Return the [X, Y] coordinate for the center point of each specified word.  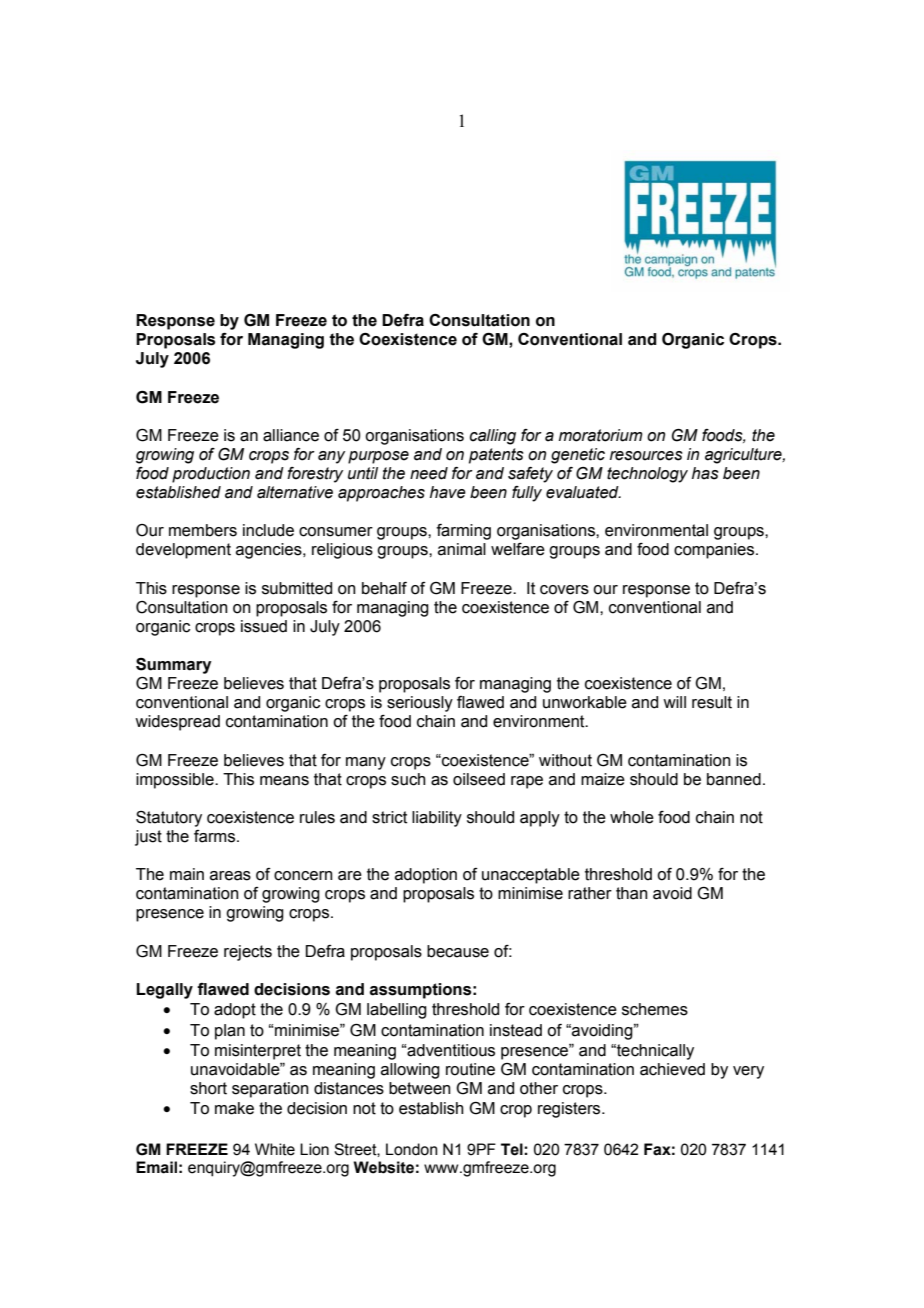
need [429, 473]
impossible [176, 781]
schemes [655, 1009]
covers [564, 590]
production [211, 475]
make [234, 1108]
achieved [672, 1069]
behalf [384, 588]
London [412, 1149]
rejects [248, 953]
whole [632, 817]
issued [264, 626]
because [458, 951]
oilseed [479, 779]
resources [646, 456]
